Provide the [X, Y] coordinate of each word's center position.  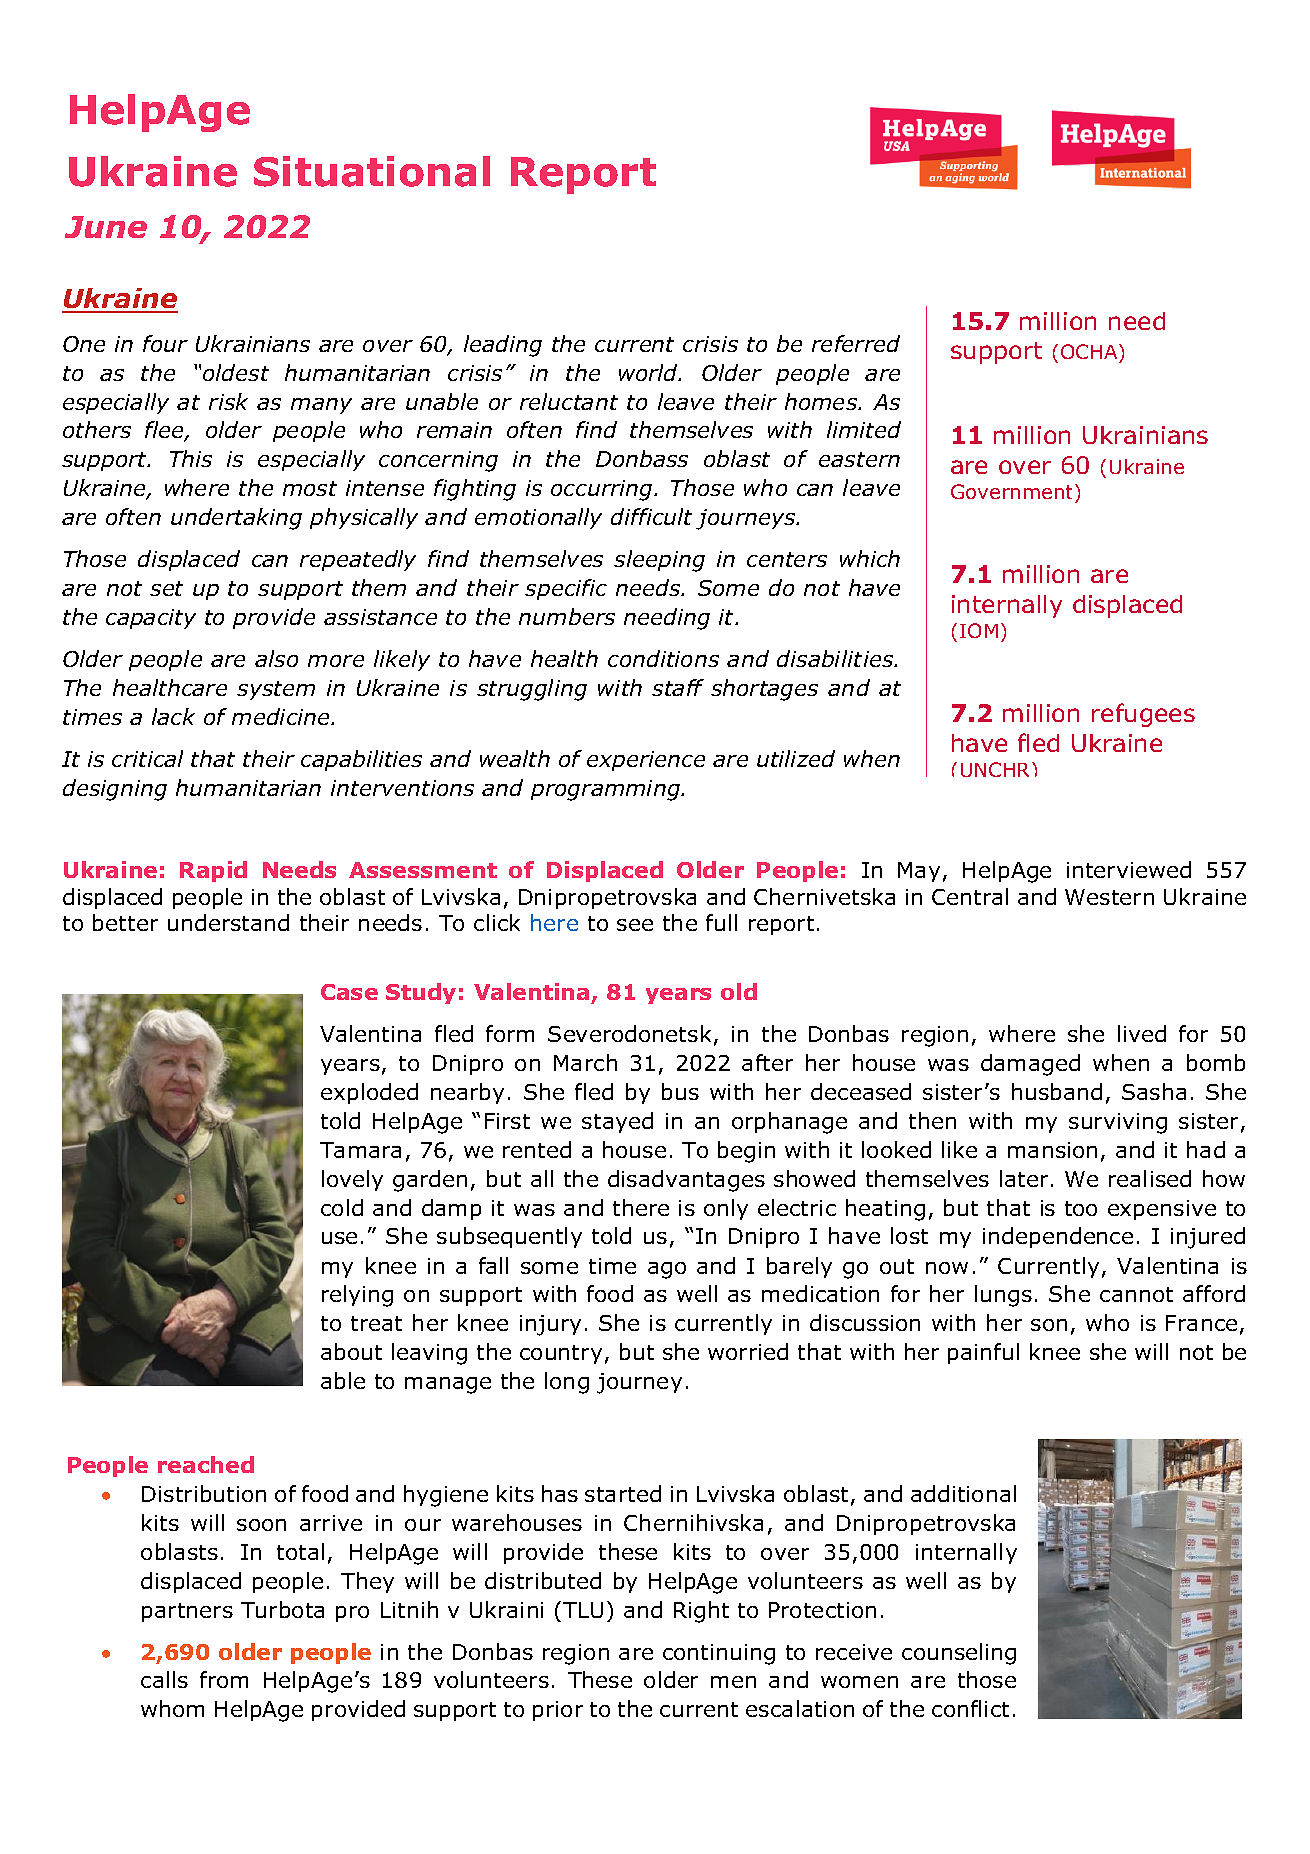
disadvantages [686, 1181]
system [276, 690]
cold [342, 1207]
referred [856, 343]
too [1081, 1208]
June [106, 227]
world [650, 372]
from [224, 1679]
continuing [719, 1654]
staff [678, 687]
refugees [1143, 715]
